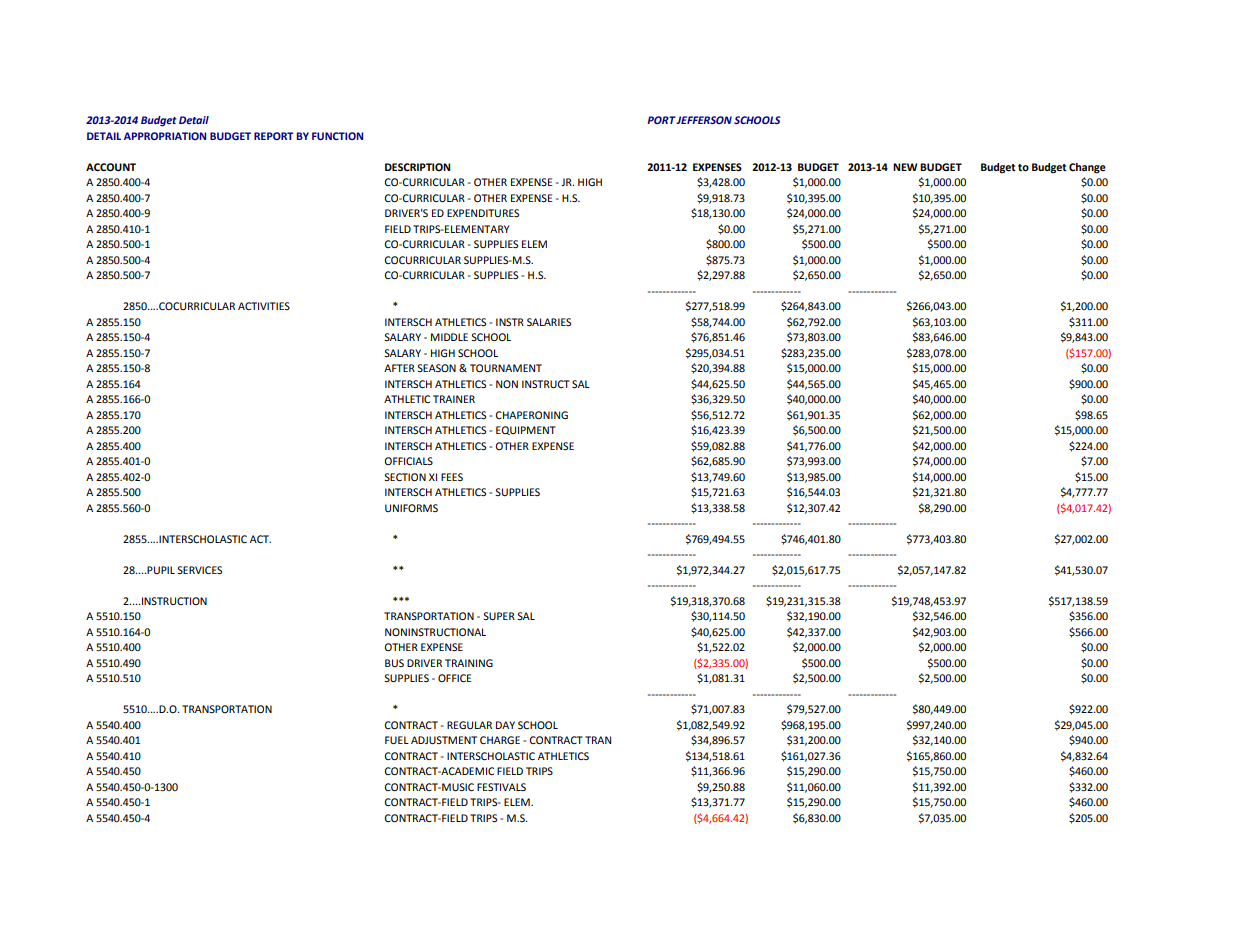 Image resolution: width=1233 pixels, height=952 pixels. I want to click on FESTIVALS, so click(501, 787).
